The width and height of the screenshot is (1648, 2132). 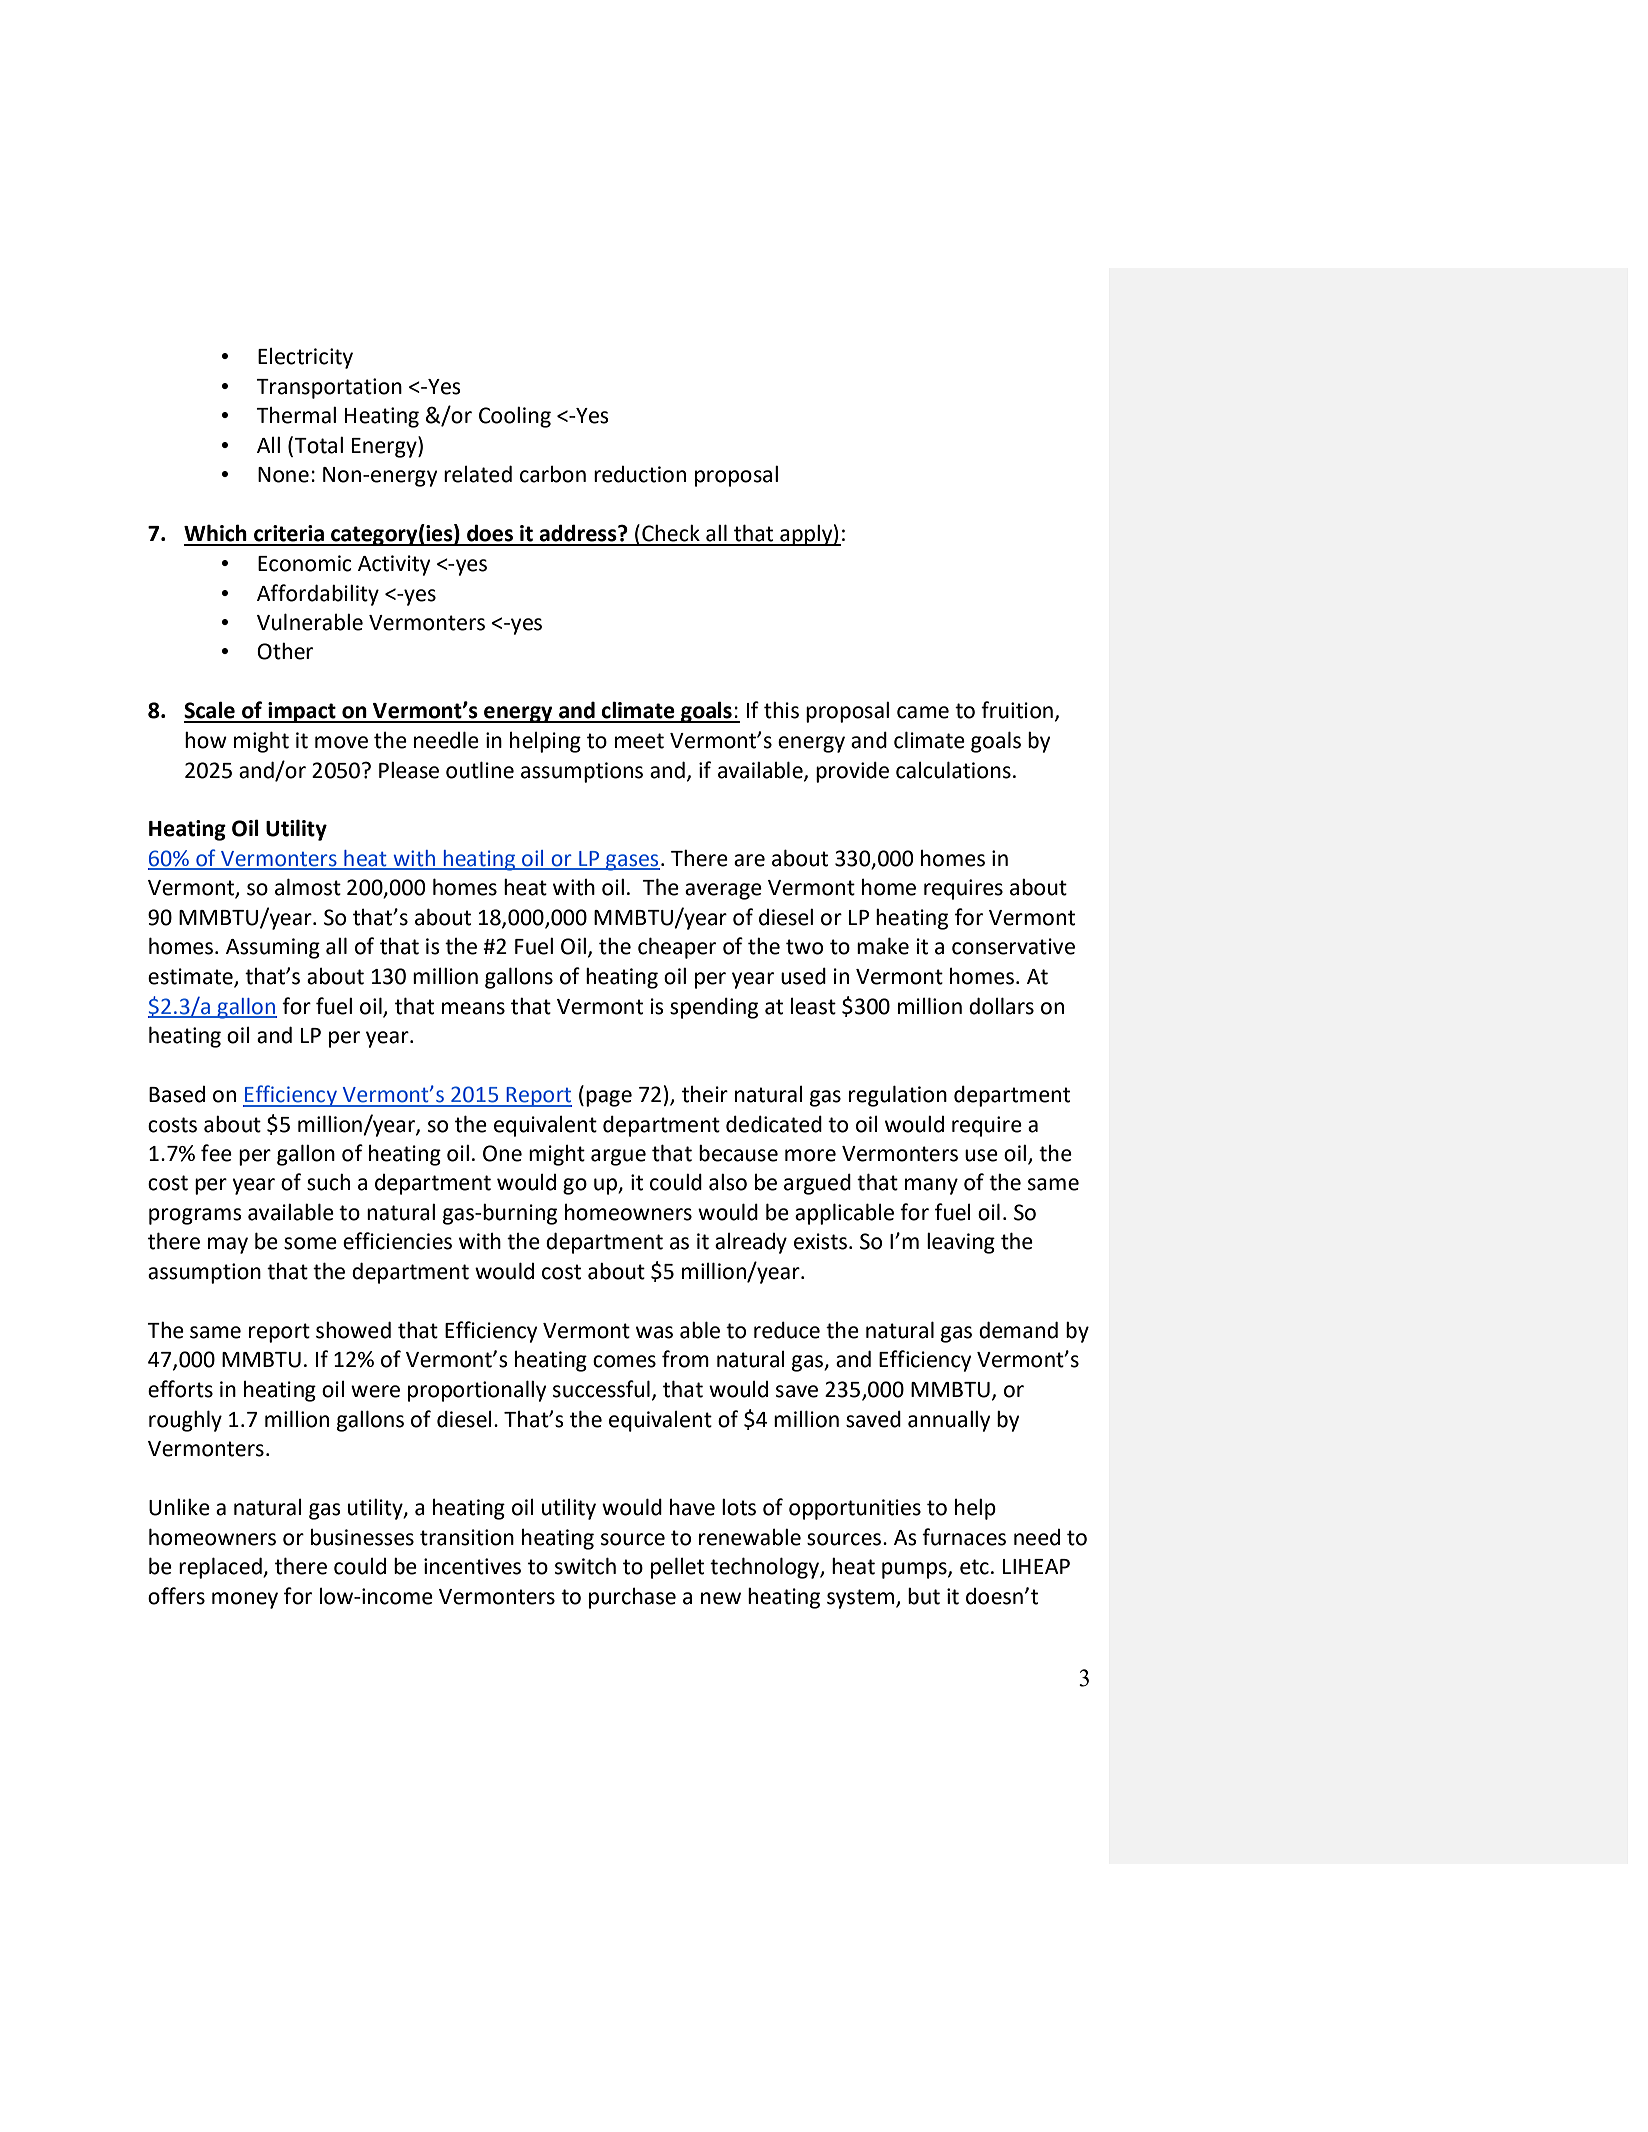 I want to click on Other, so click(x=285, y=651).
